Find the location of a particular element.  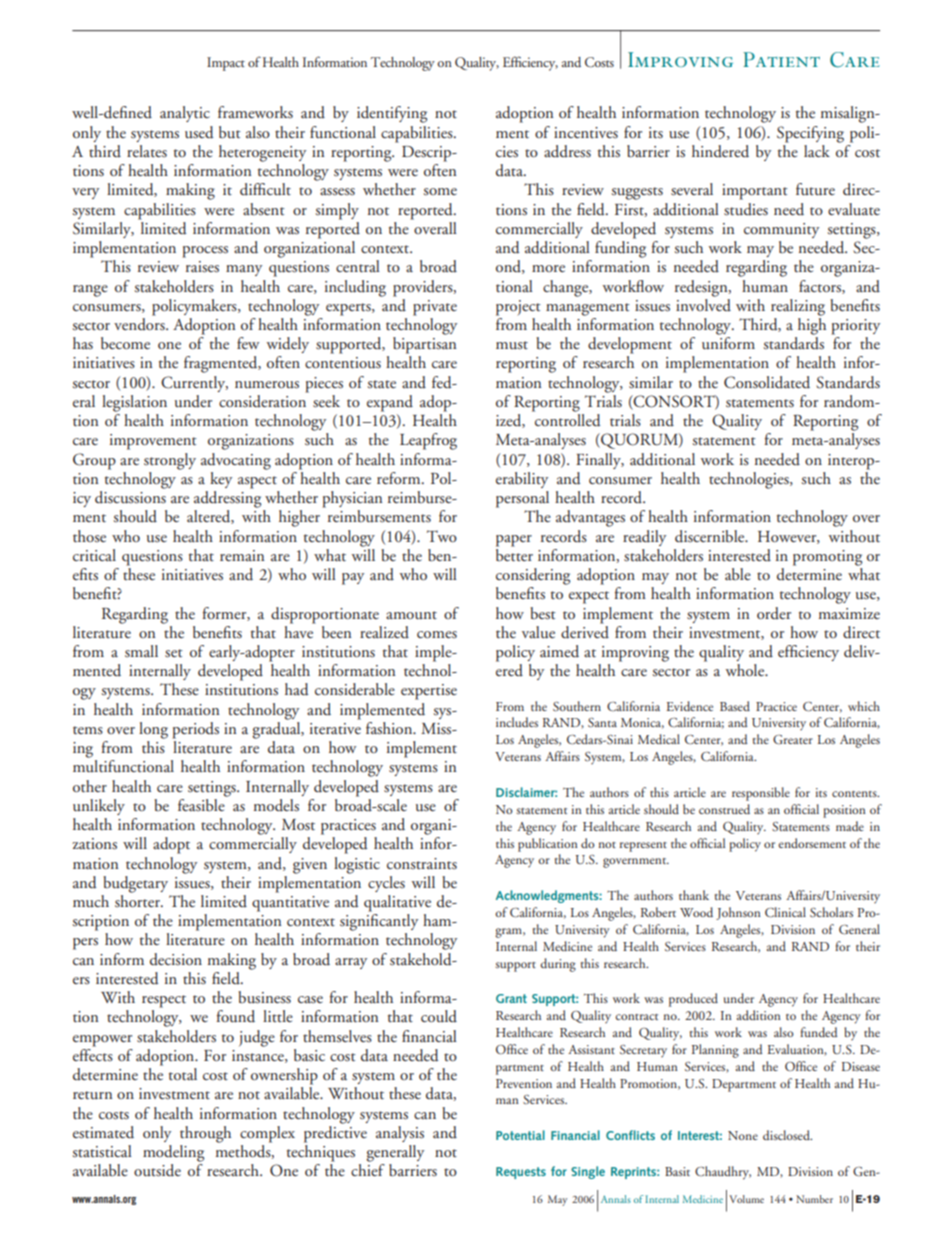

Requests is located at coordinates (521, 1173).
